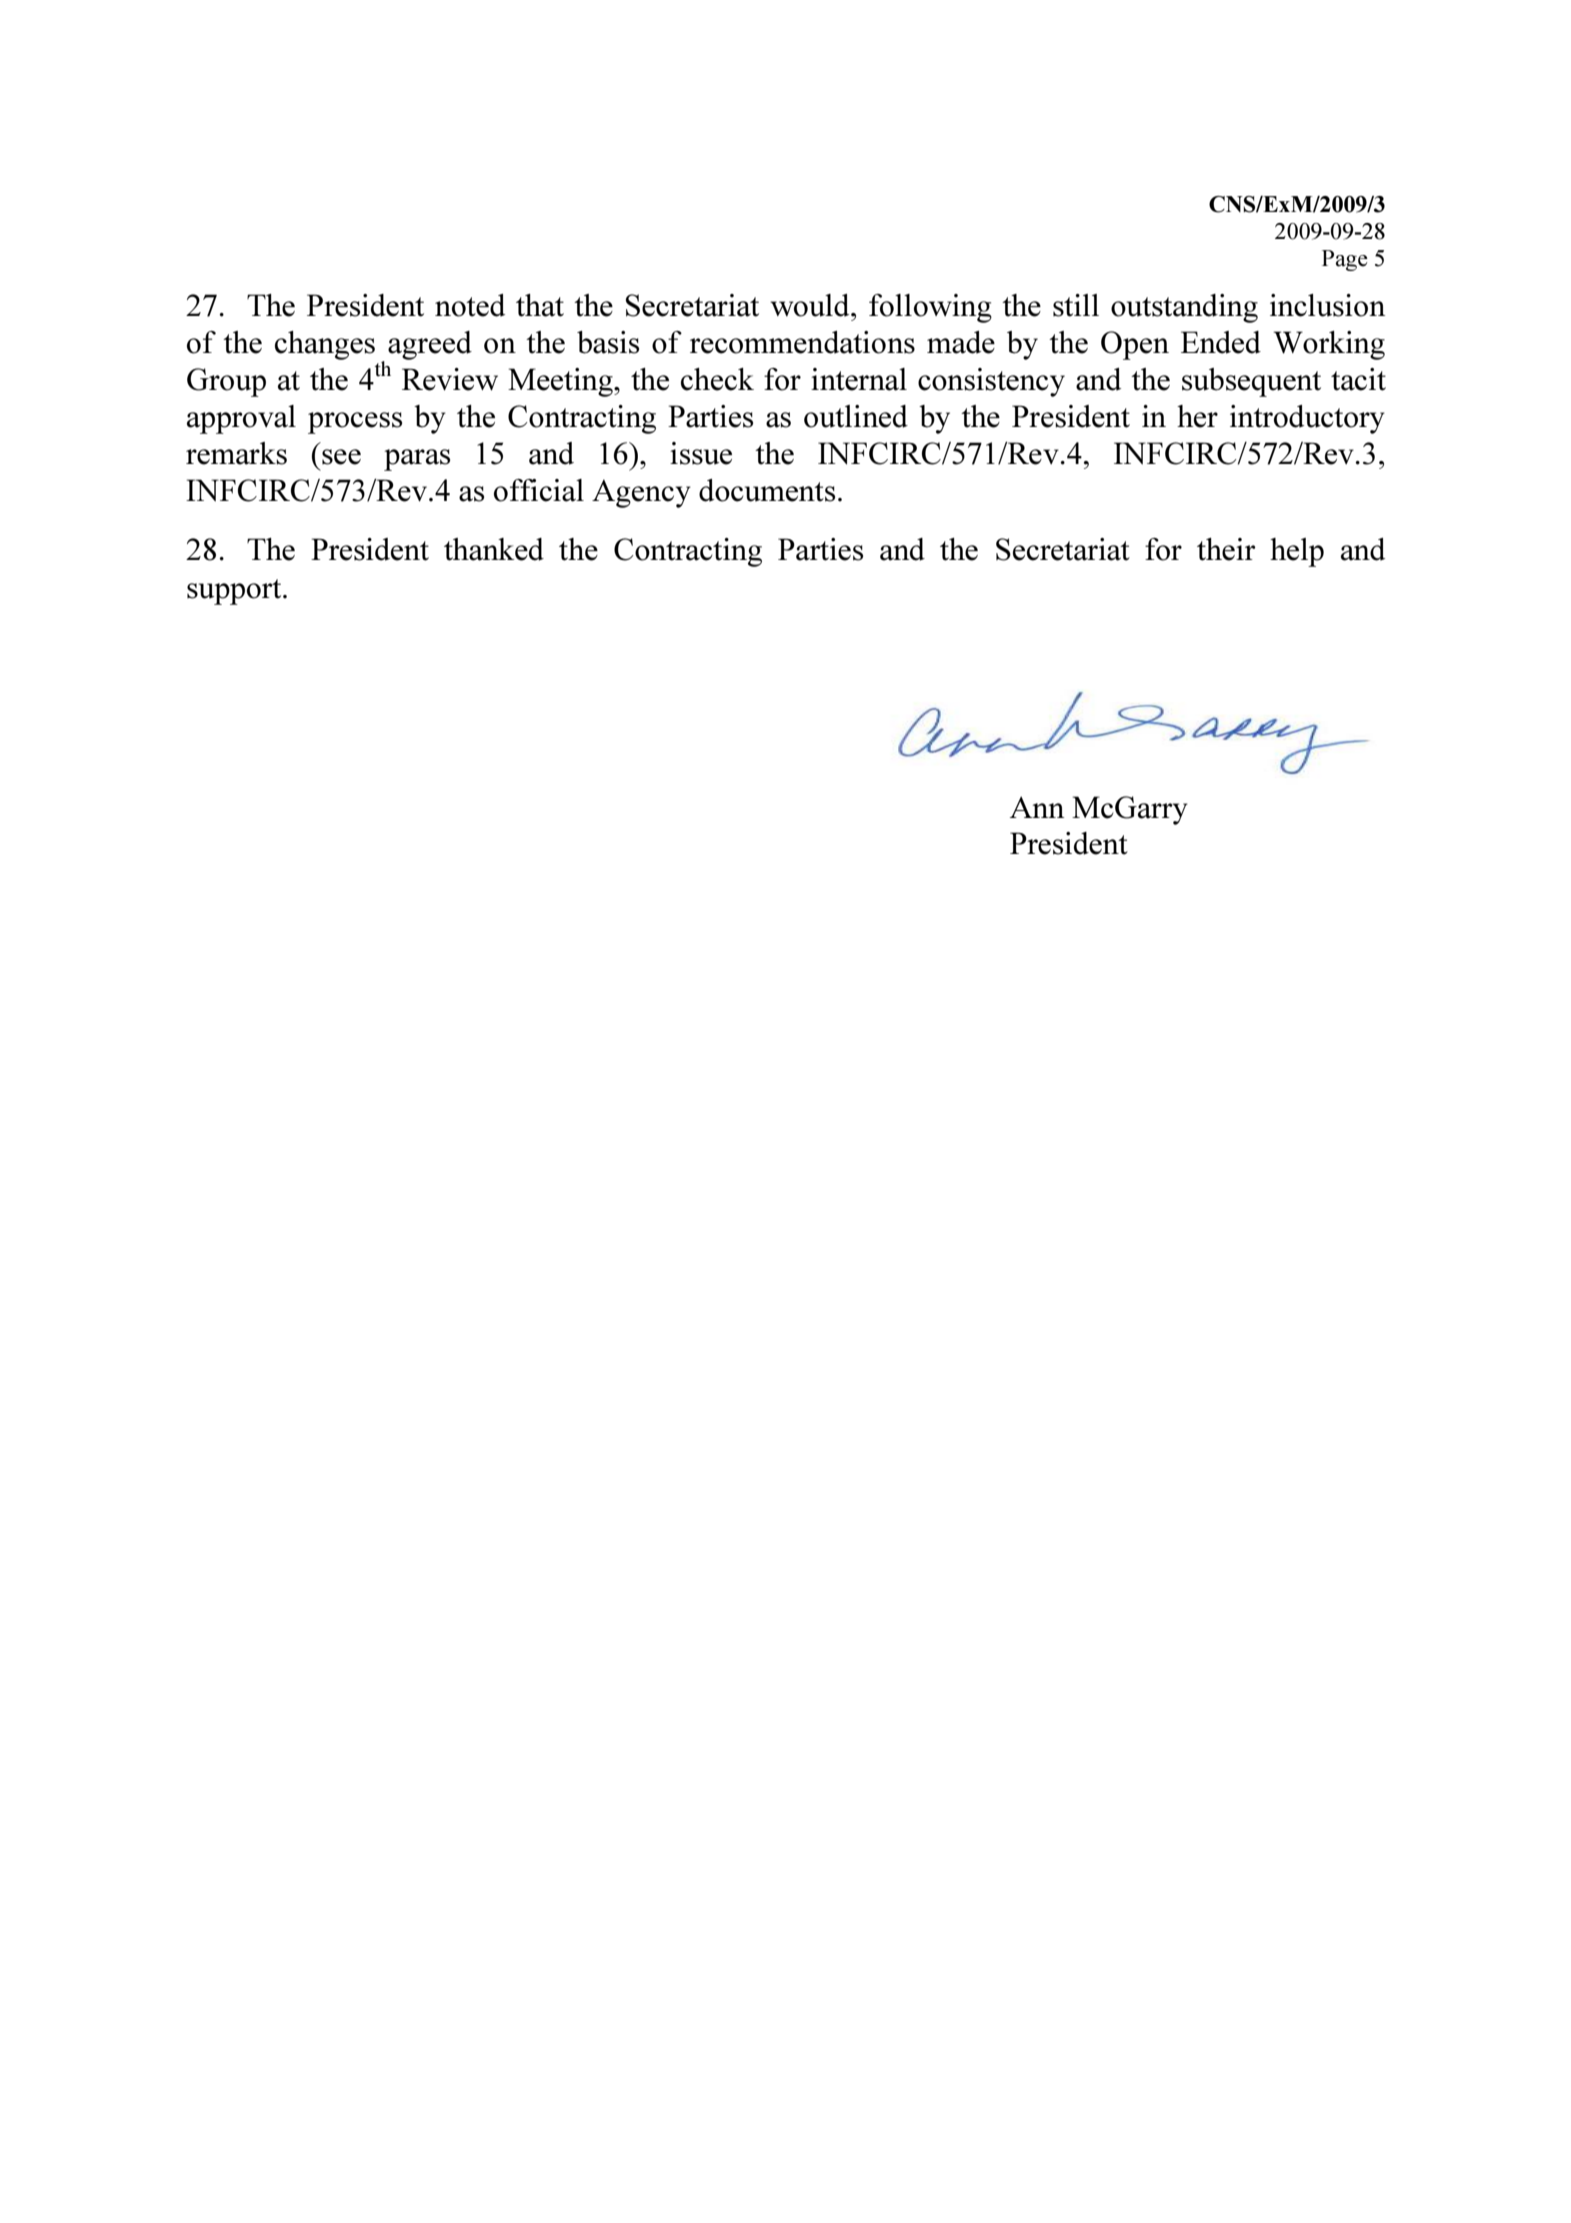 This document has height=2223, width=1571. Describe the element at coordinates (1184, 308) in the document. I see `outstanding` at that location.
